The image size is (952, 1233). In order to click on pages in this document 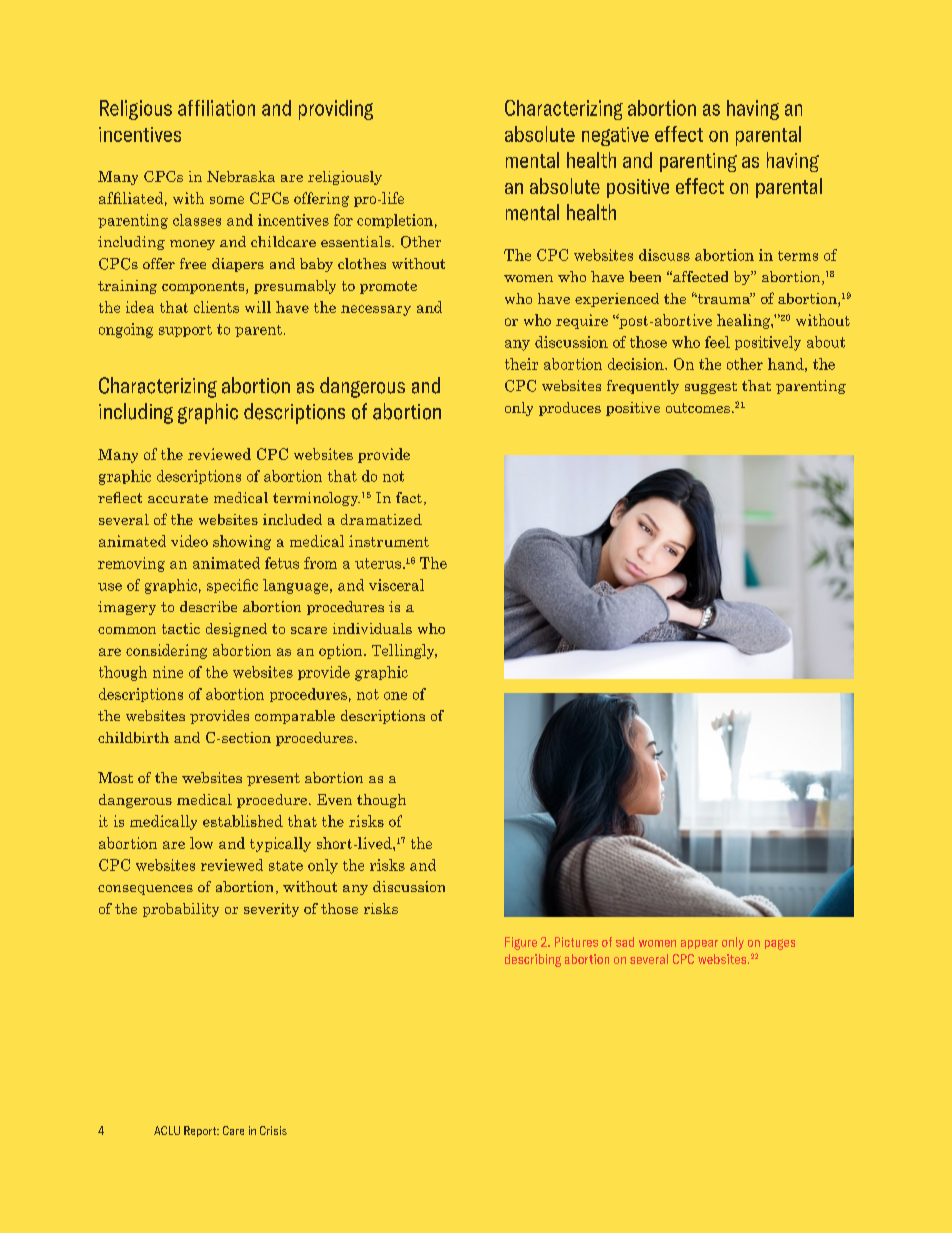, I will do `click(780, 944)`.
